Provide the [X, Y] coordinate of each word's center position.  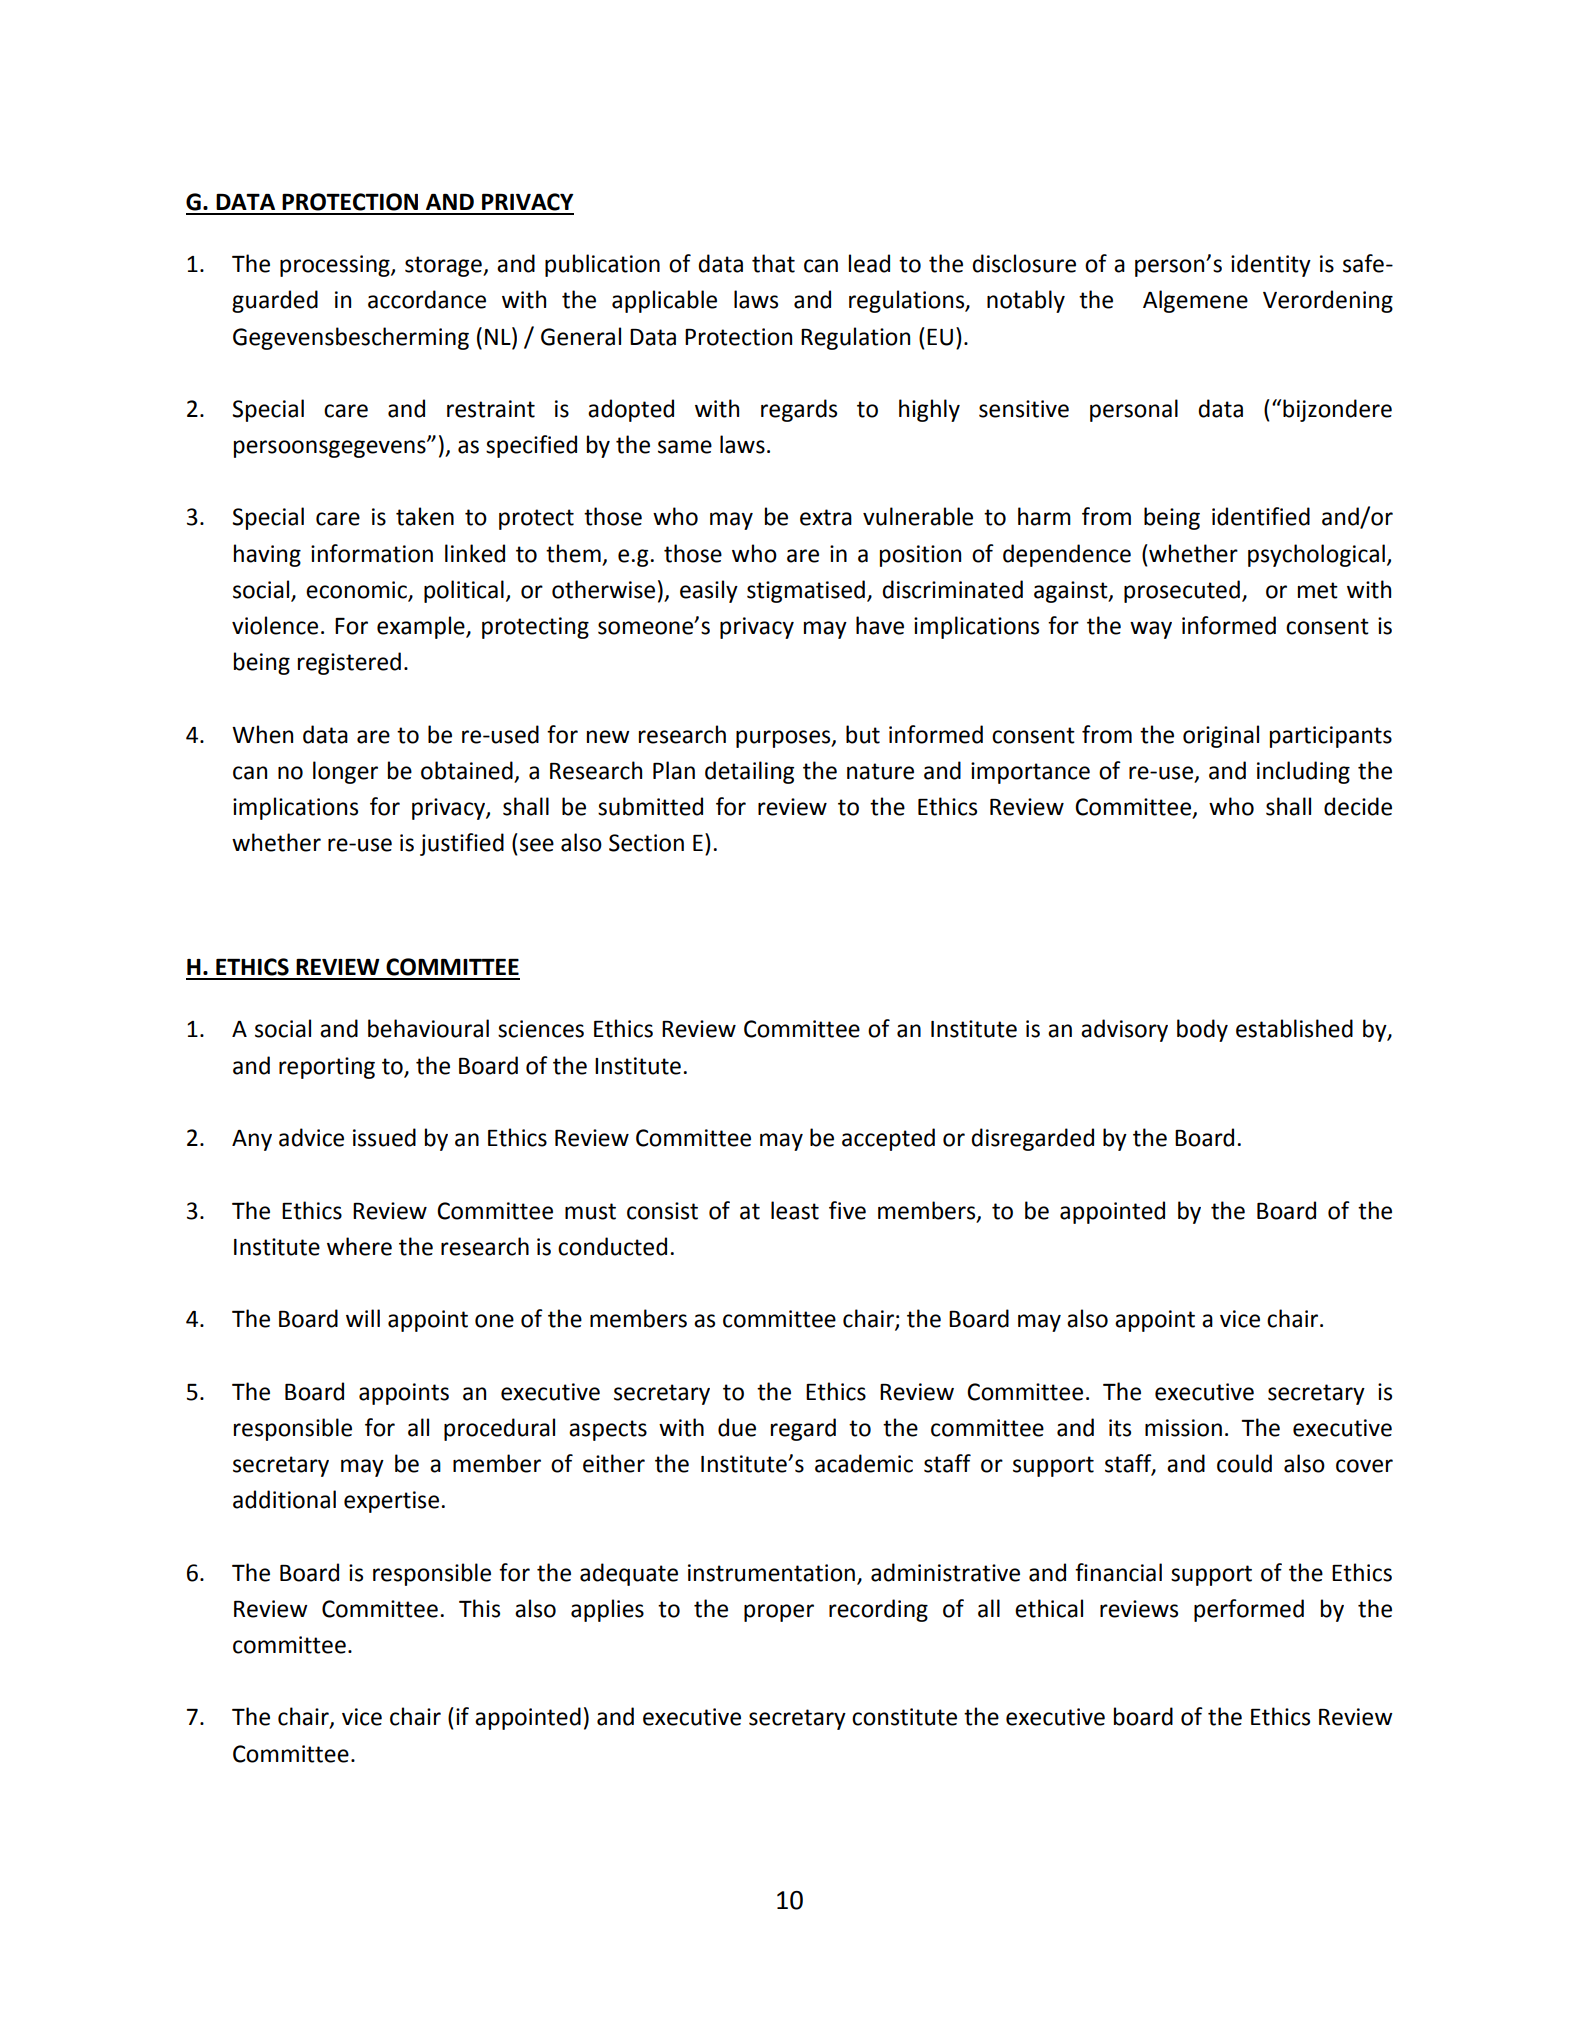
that [773, 263]
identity [1271, 265]
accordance [427, 299]
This [479, 1608]
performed [1249, 1610]
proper [779, 1613]
